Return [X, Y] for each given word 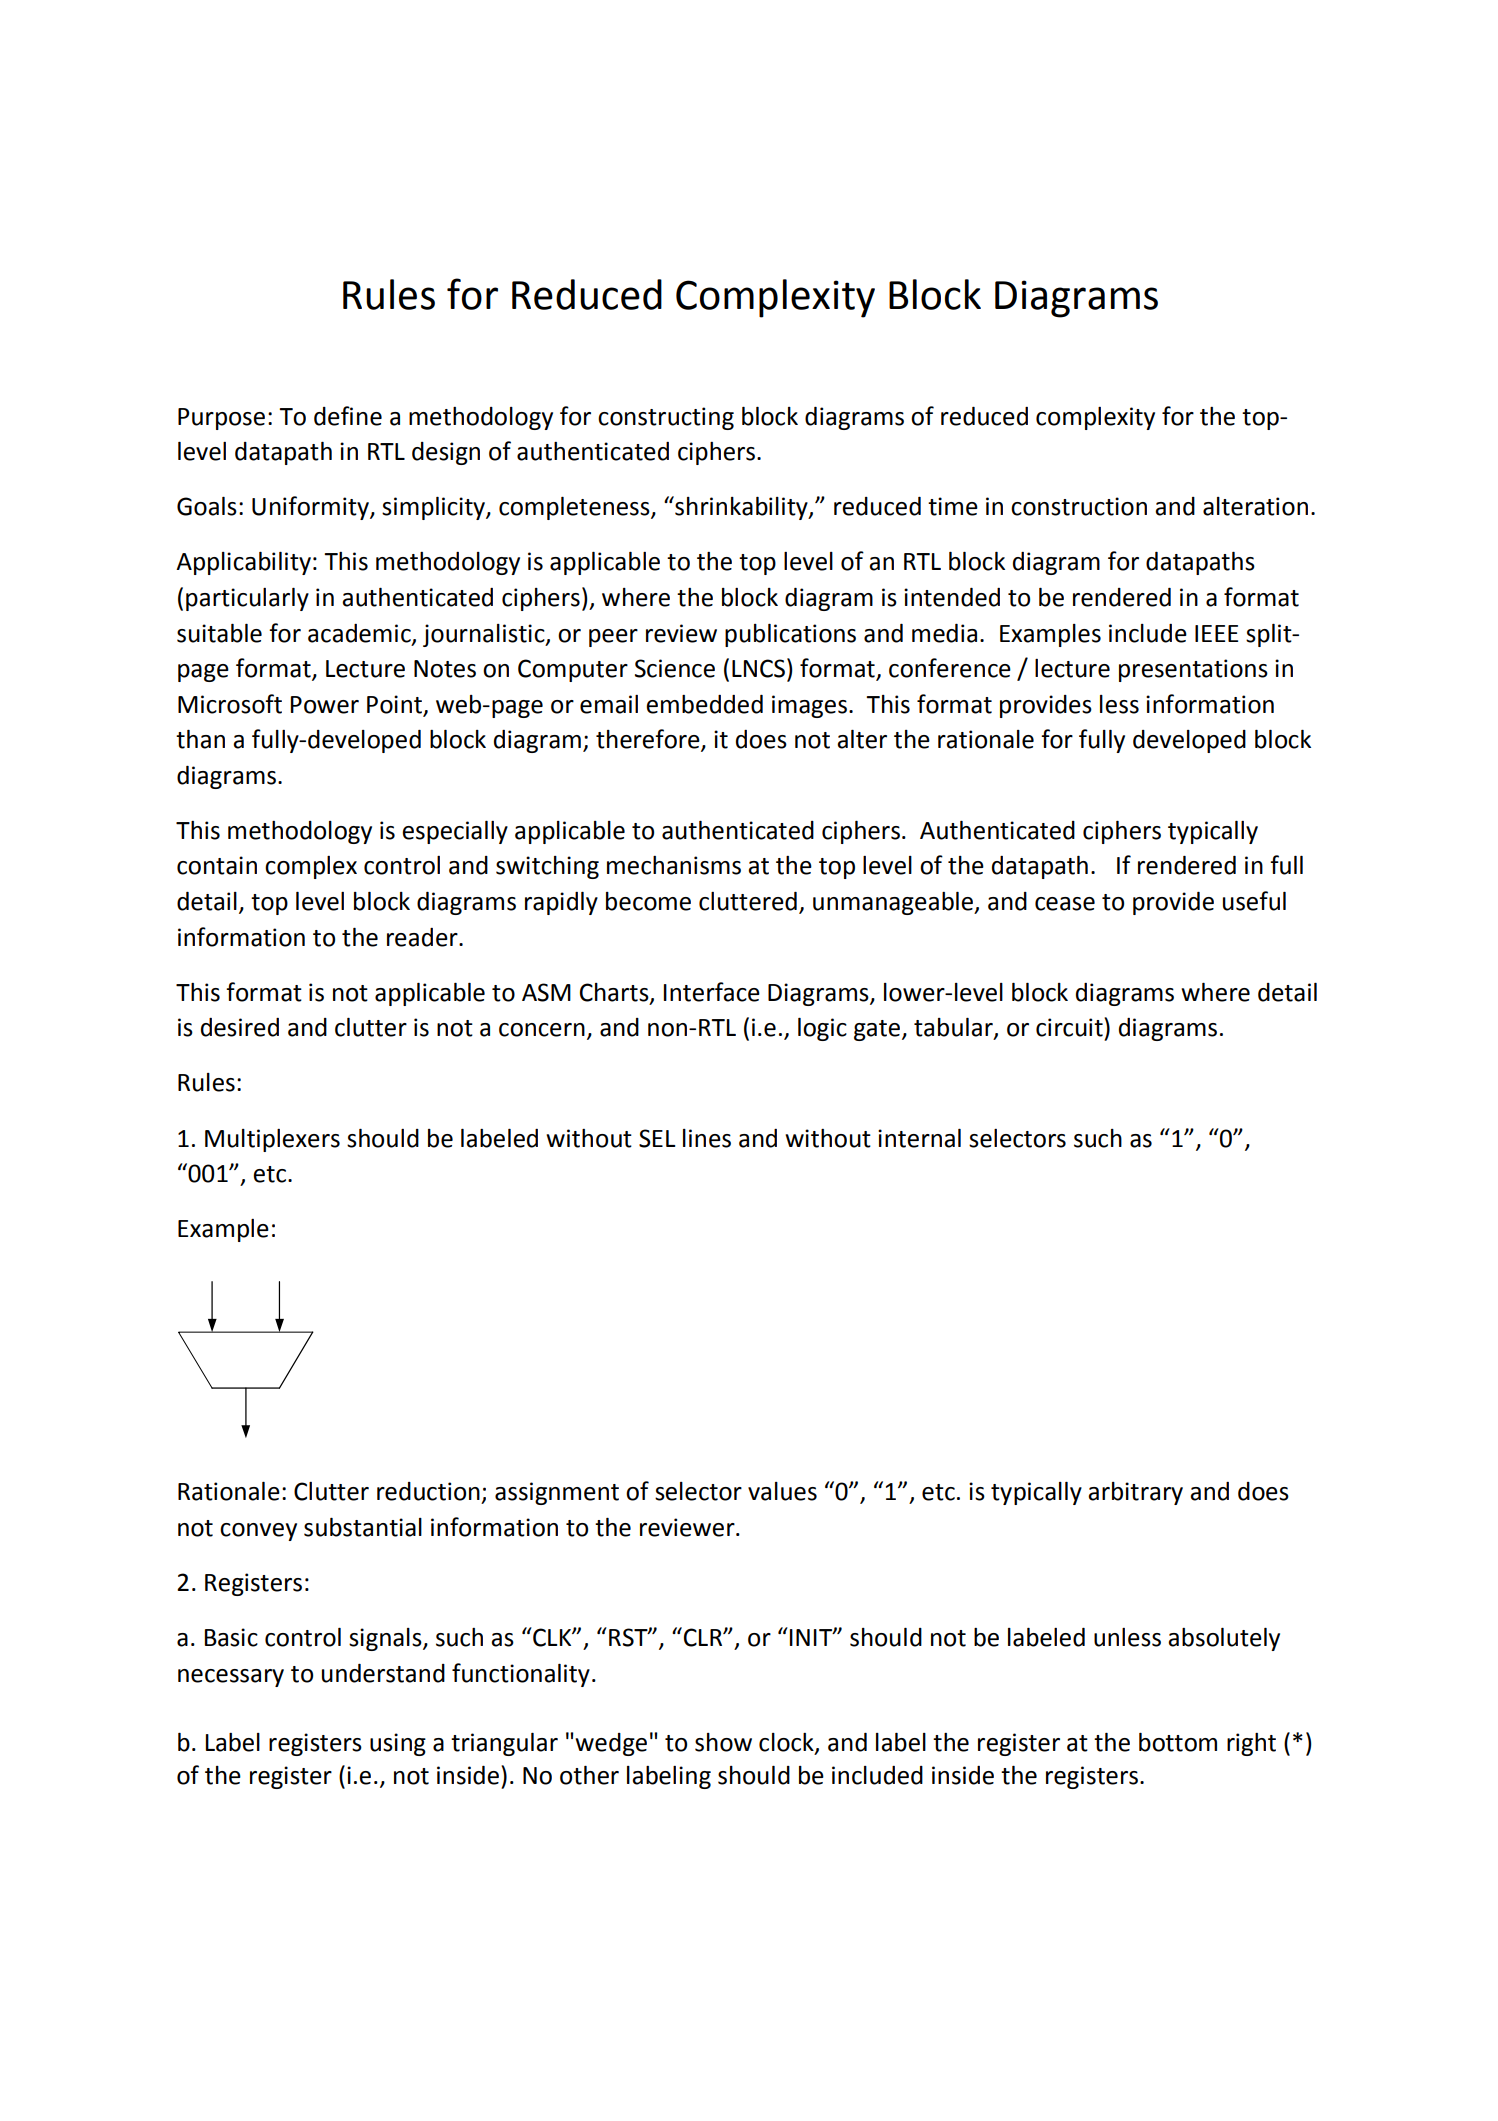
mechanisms [674, 865]
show [723, 1742]
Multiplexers [272, 1140]
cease [1065, 904]
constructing [666, 418]
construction [1079, 506]
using [398, 1744]
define [348, 416]
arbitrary [1135, 1493]
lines [707, 1138]
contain [217, 865]
